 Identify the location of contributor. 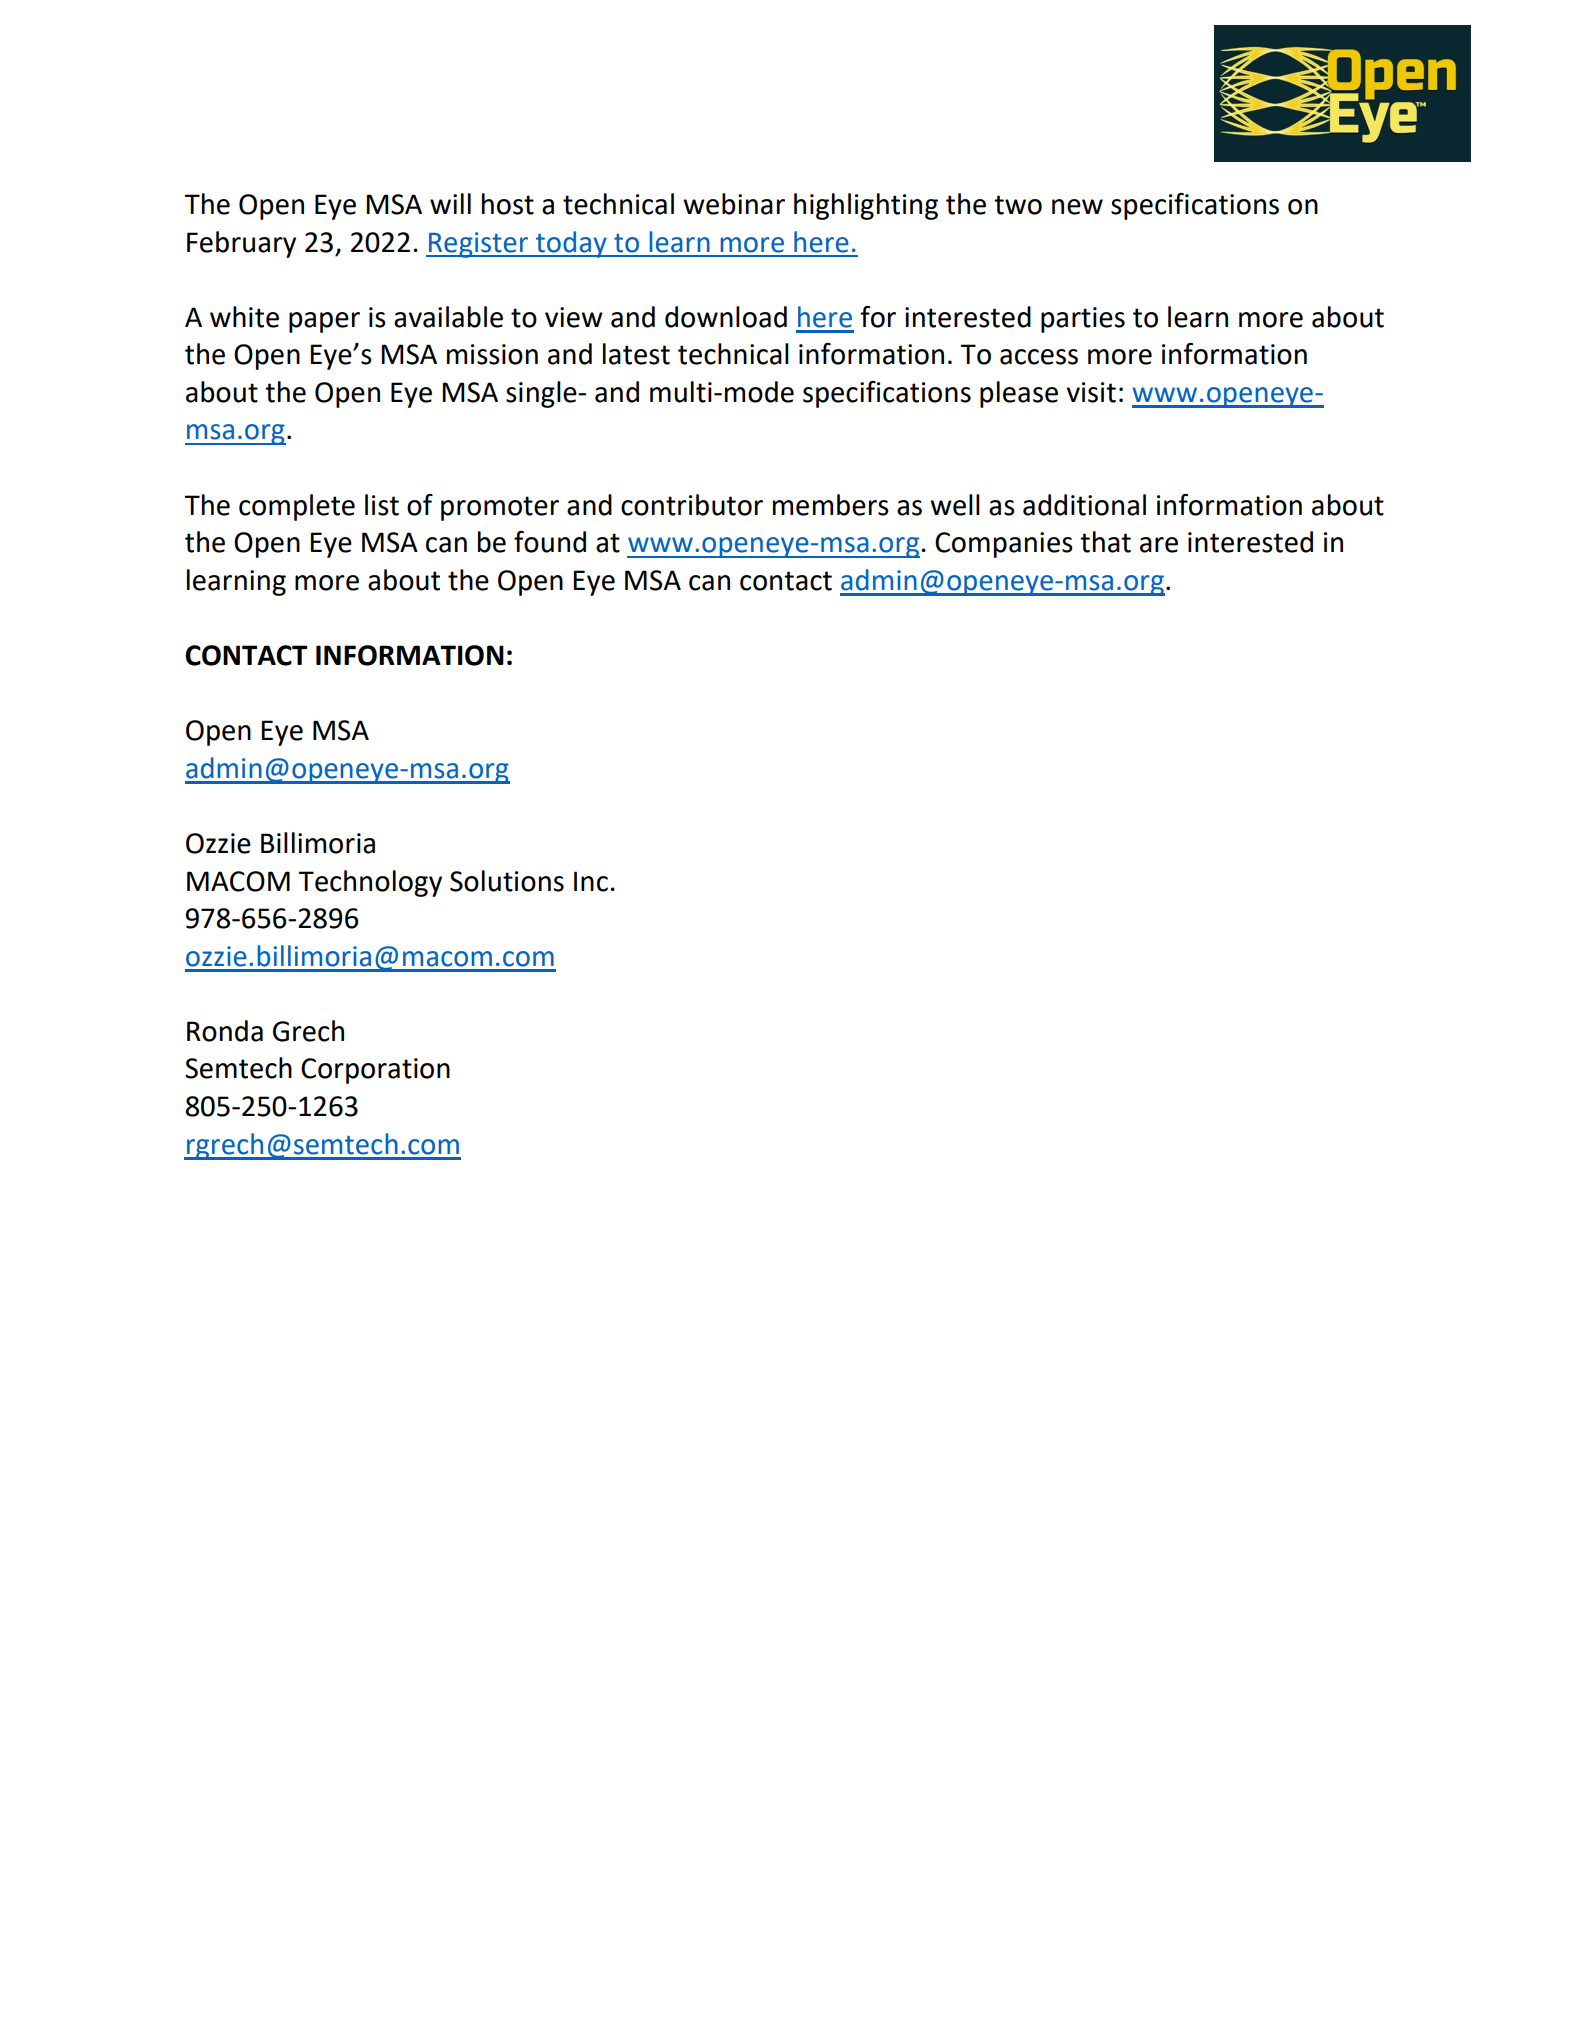
(692, 505).
